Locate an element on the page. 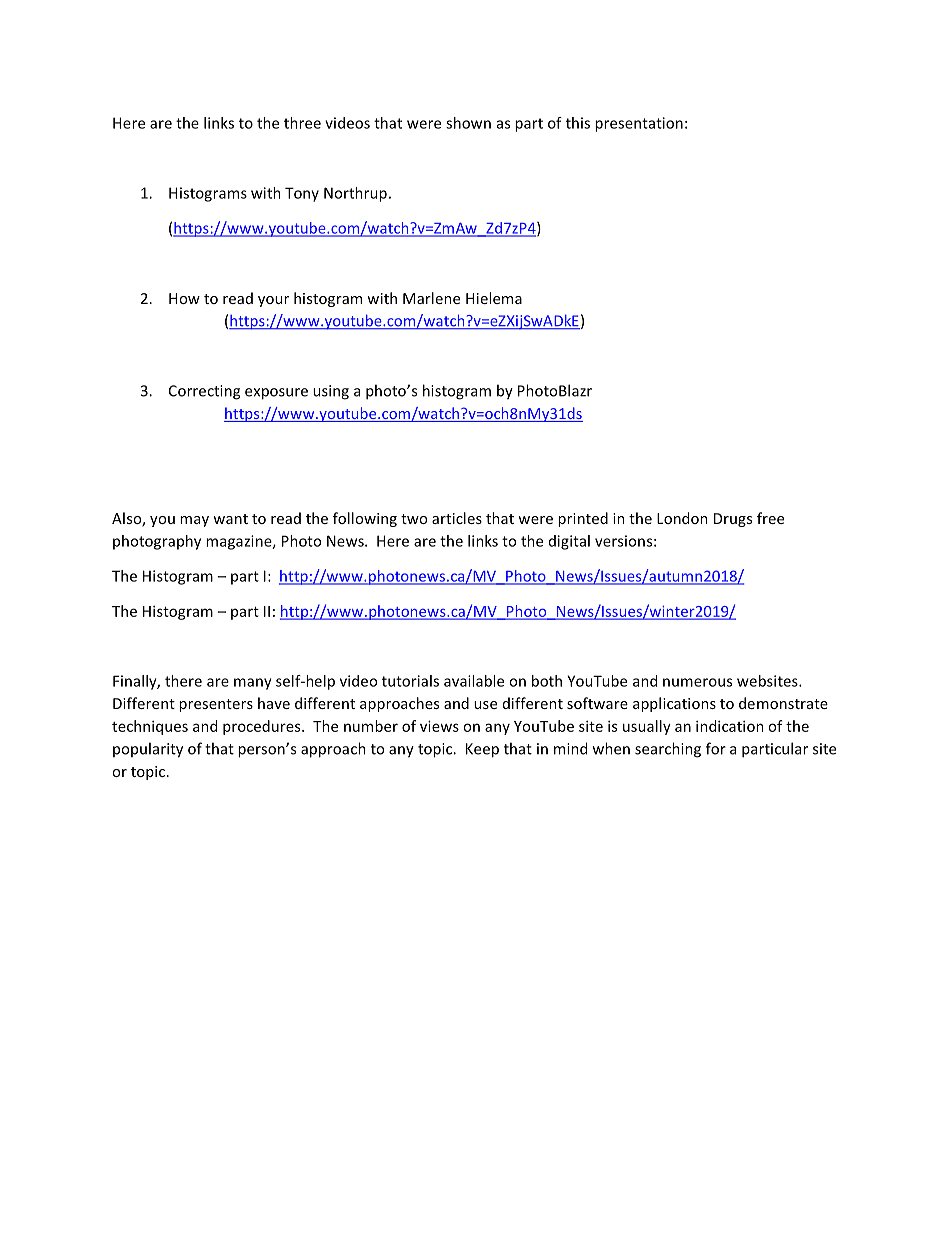 Image resolution: width=952 pixels, height=1233 pixels. Marlene is located at coordinates (431, 298).
